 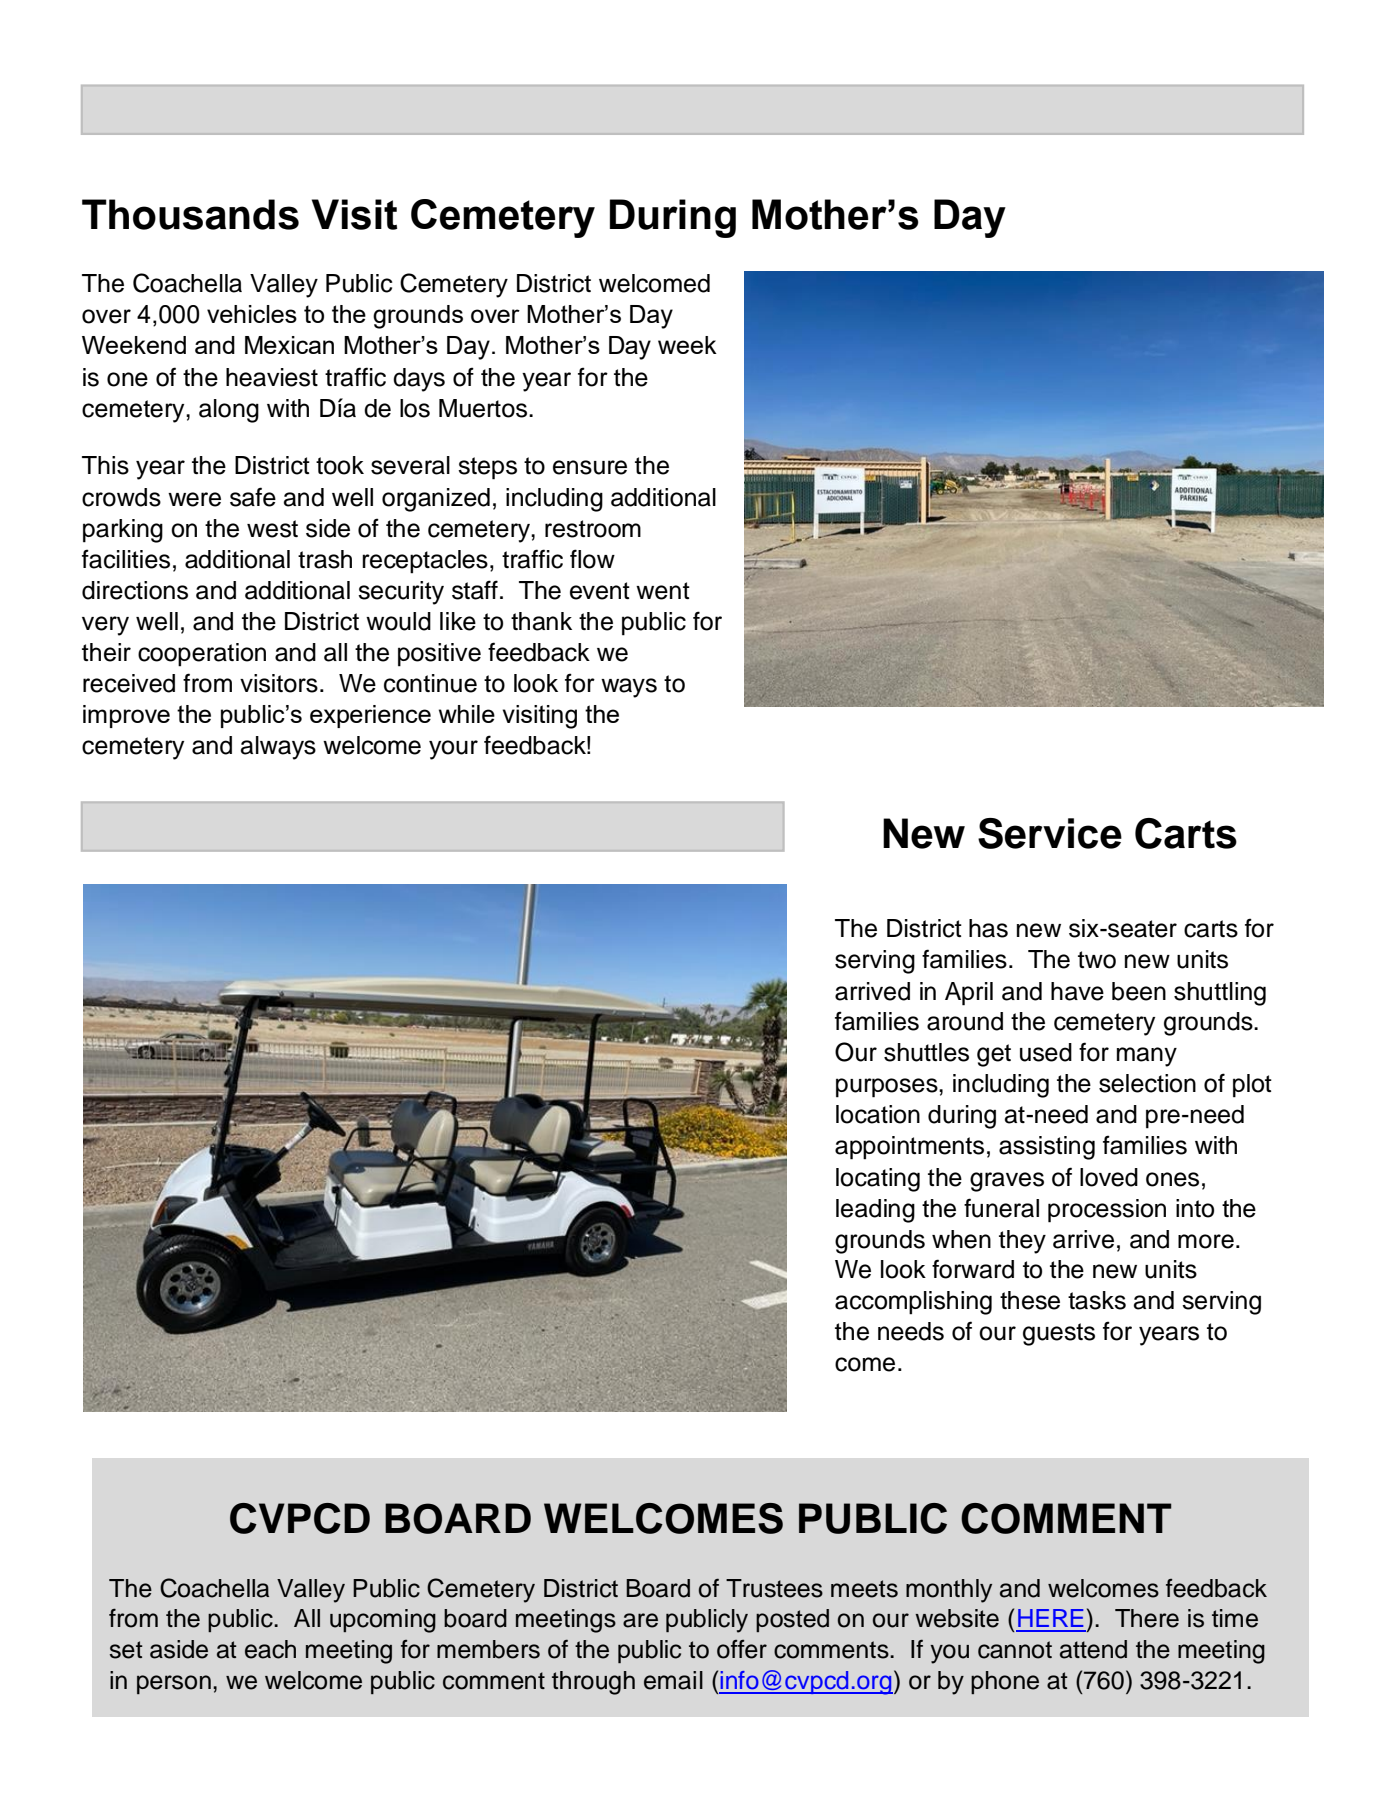 I want to click on Thousands, so click(x=190, y=214).
